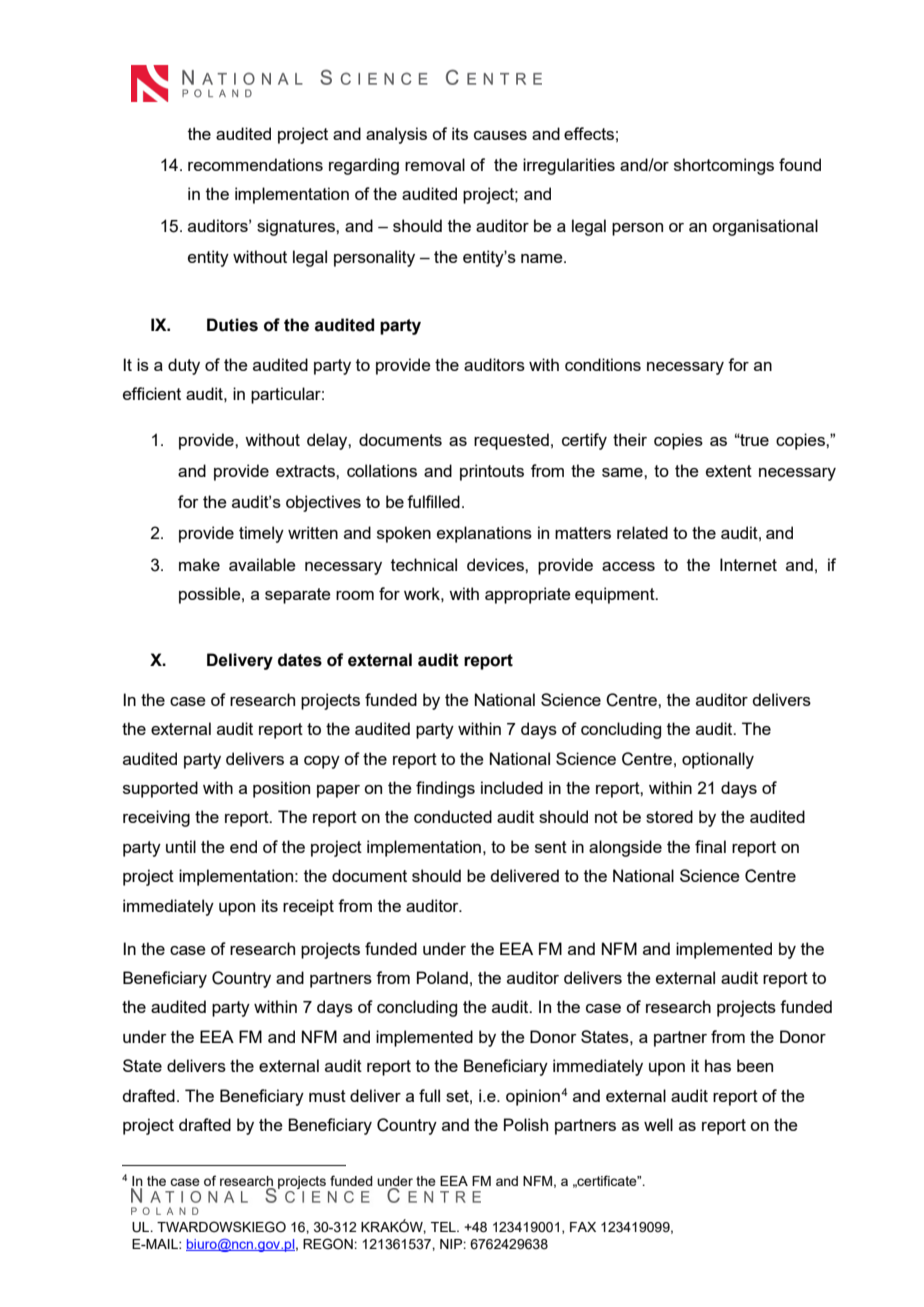 This screenshot has width=924, height=1307. Describe the element at coordinates (453, 816) in the screenshot. I see `conducted` at that location.
